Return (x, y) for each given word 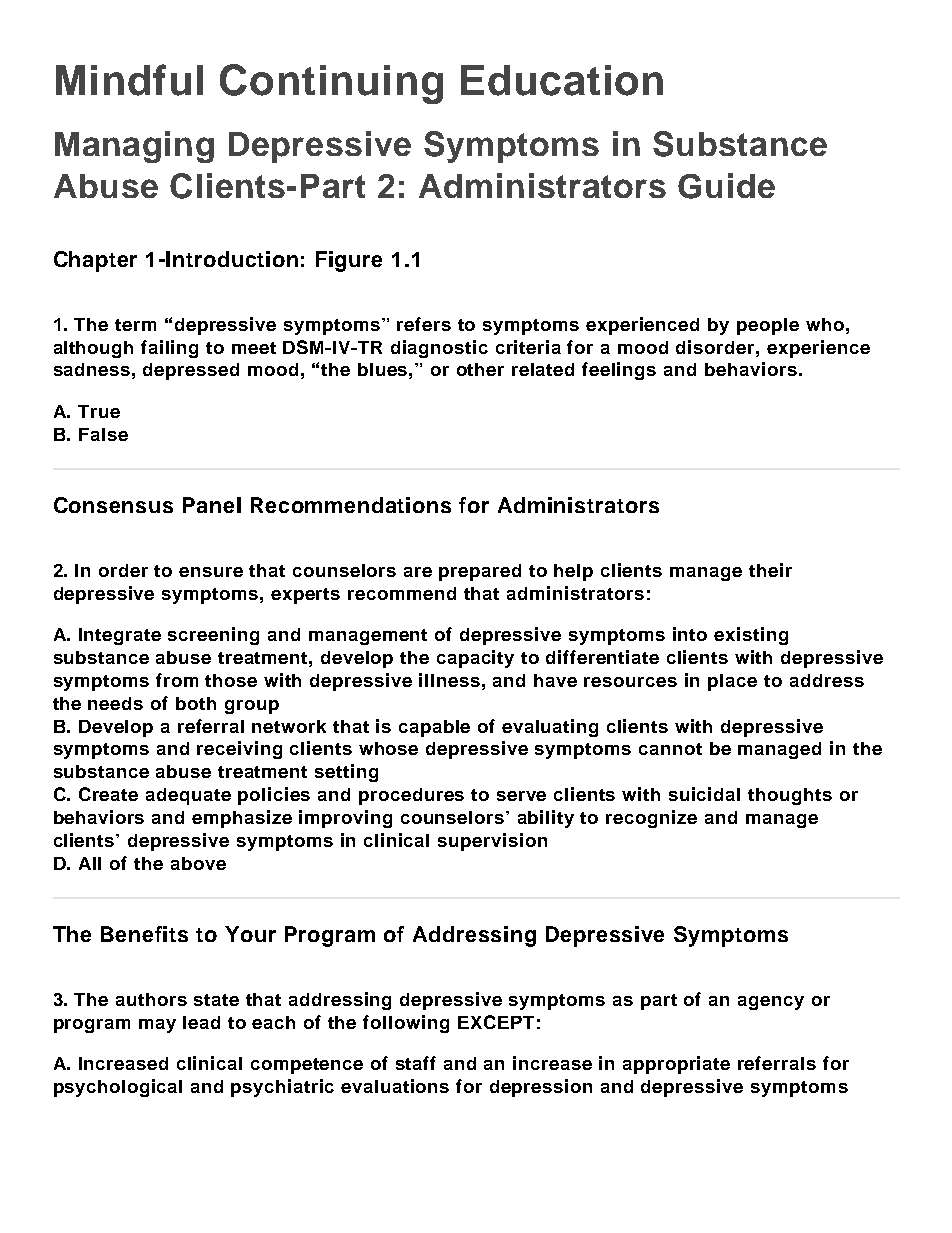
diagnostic (439, 349)
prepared (480, 572)
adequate (188, 796)
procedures (411, 796)
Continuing (331, 84)
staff (416, 1063)
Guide (726, 186)
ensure (211, 572)
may (157, 1026)
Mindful (129, 80)
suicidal (704, 794)
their (770, 570)
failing (169, 349)
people (768, 326)
